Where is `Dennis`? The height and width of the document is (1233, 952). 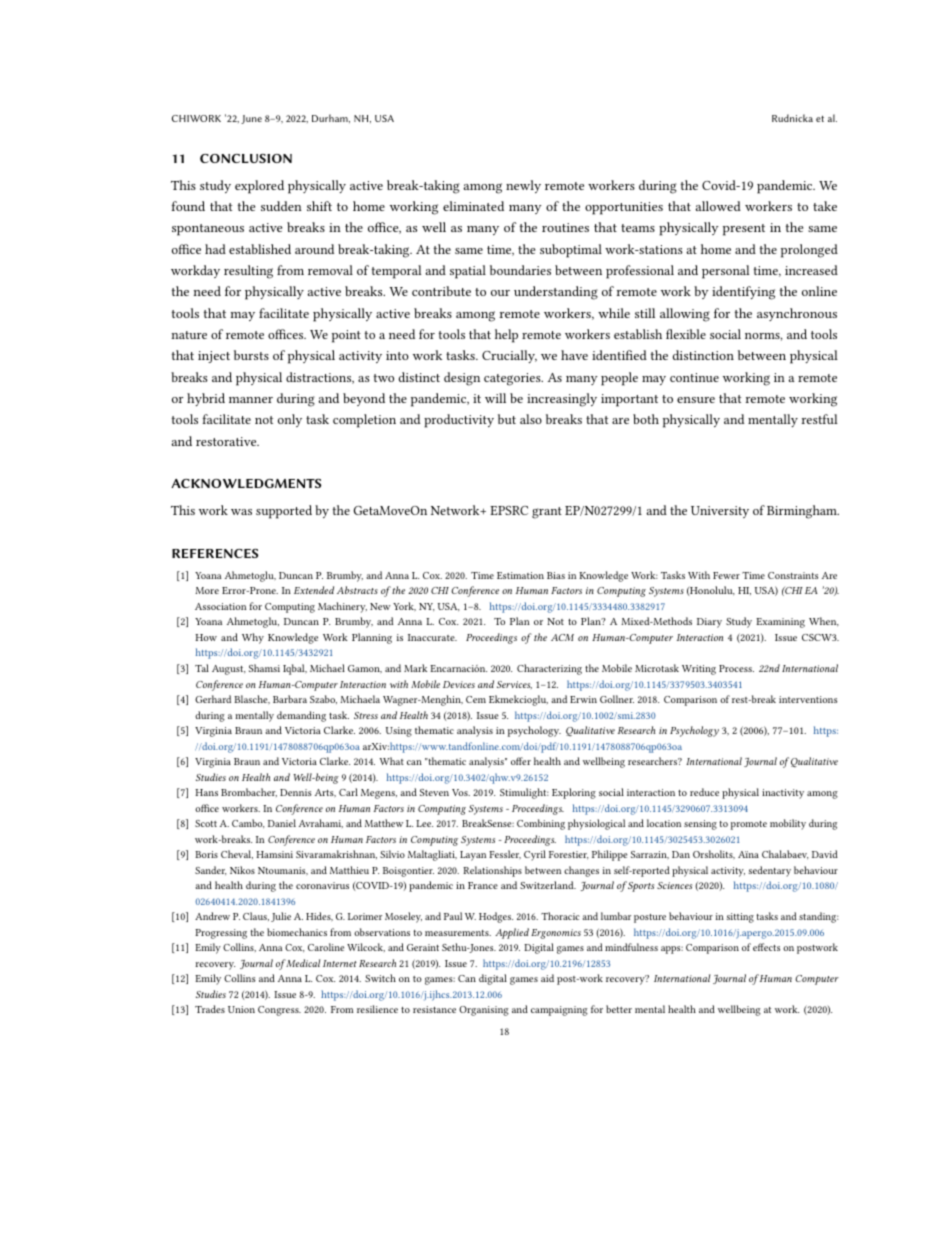
Dennis is located at coordinates (296, 792).
